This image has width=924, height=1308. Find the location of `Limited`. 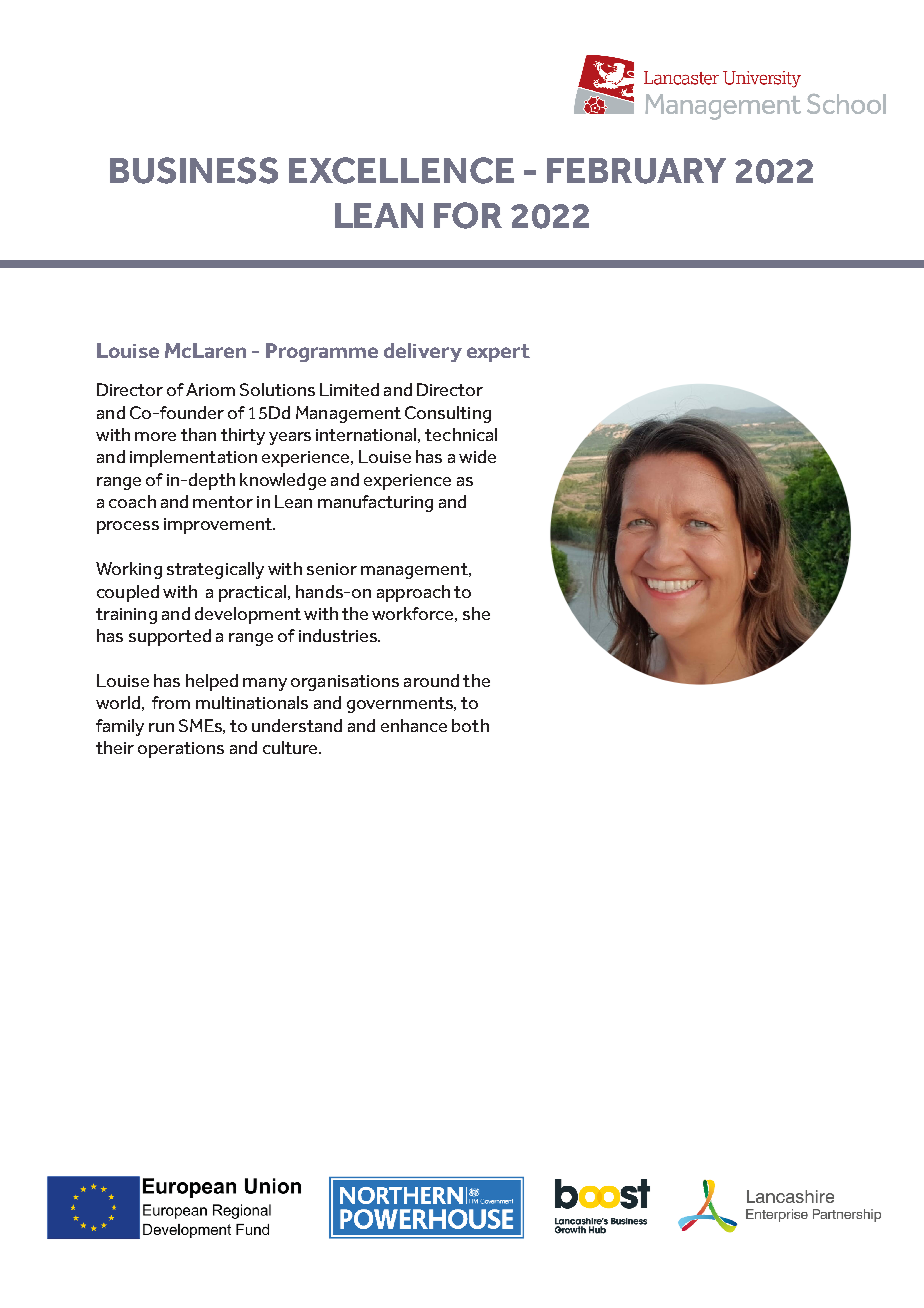

Limited is located at coordinates (349, 389).
